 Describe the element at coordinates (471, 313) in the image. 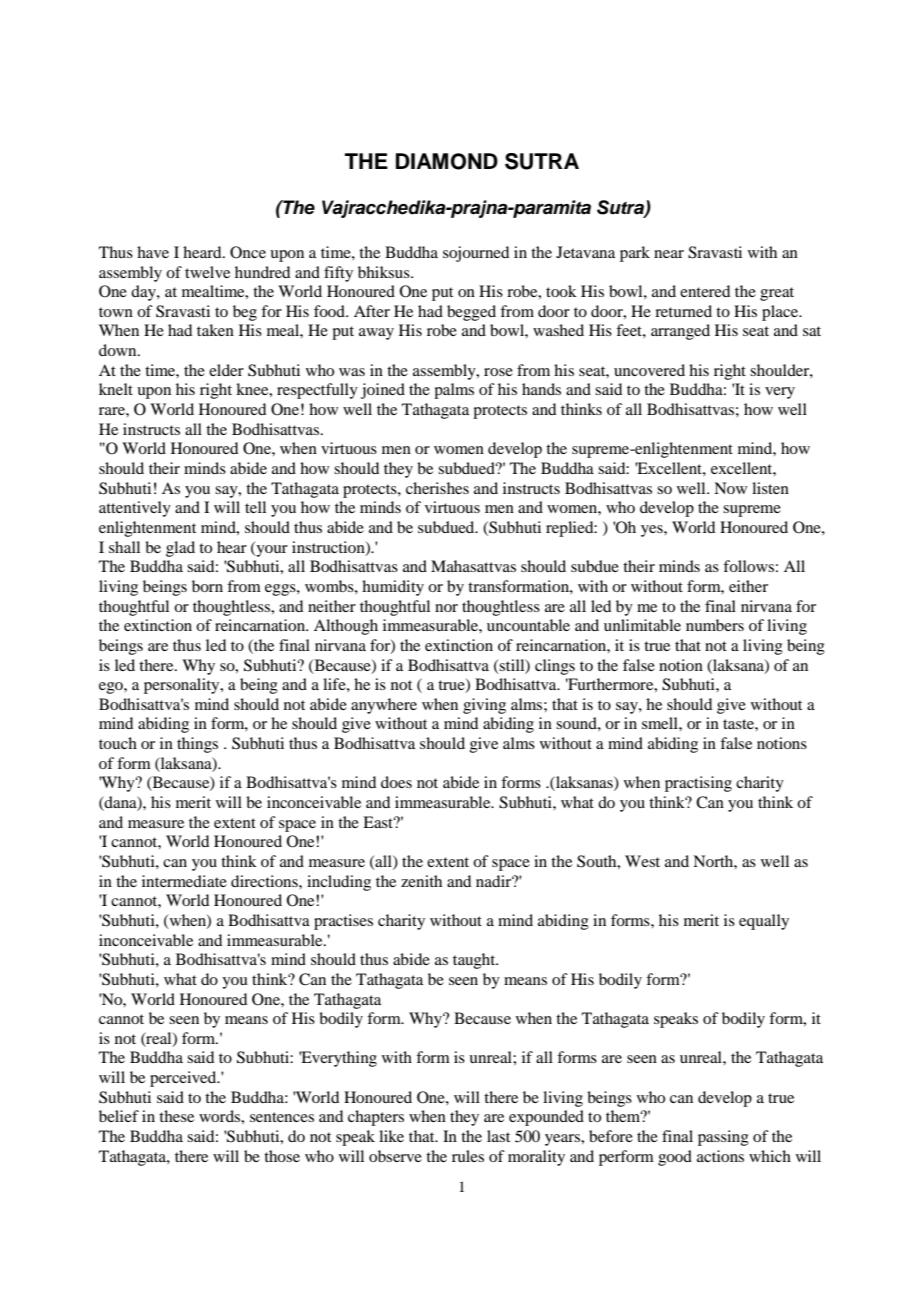

I see `begged` at that location.
